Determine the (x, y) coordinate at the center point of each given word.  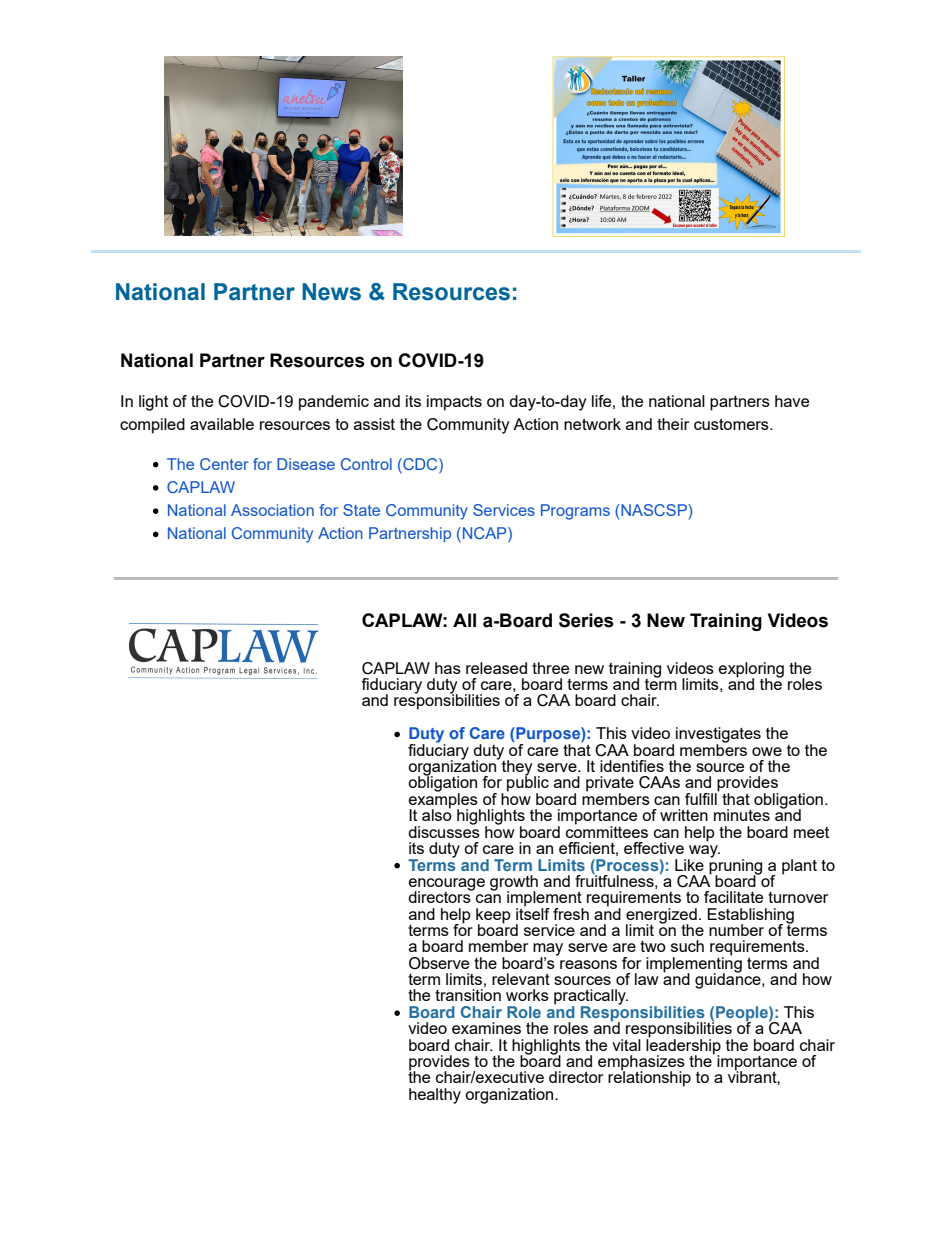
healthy (435, 1096)
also (437, 814)
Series (586, 620)
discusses (444, 830)
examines (486, 1028)
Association (272, 510)
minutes (742, 815)
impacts (454, 403)
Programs (575, 512)
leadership (683, 1046)
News (331, 292)
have (792, 401)
